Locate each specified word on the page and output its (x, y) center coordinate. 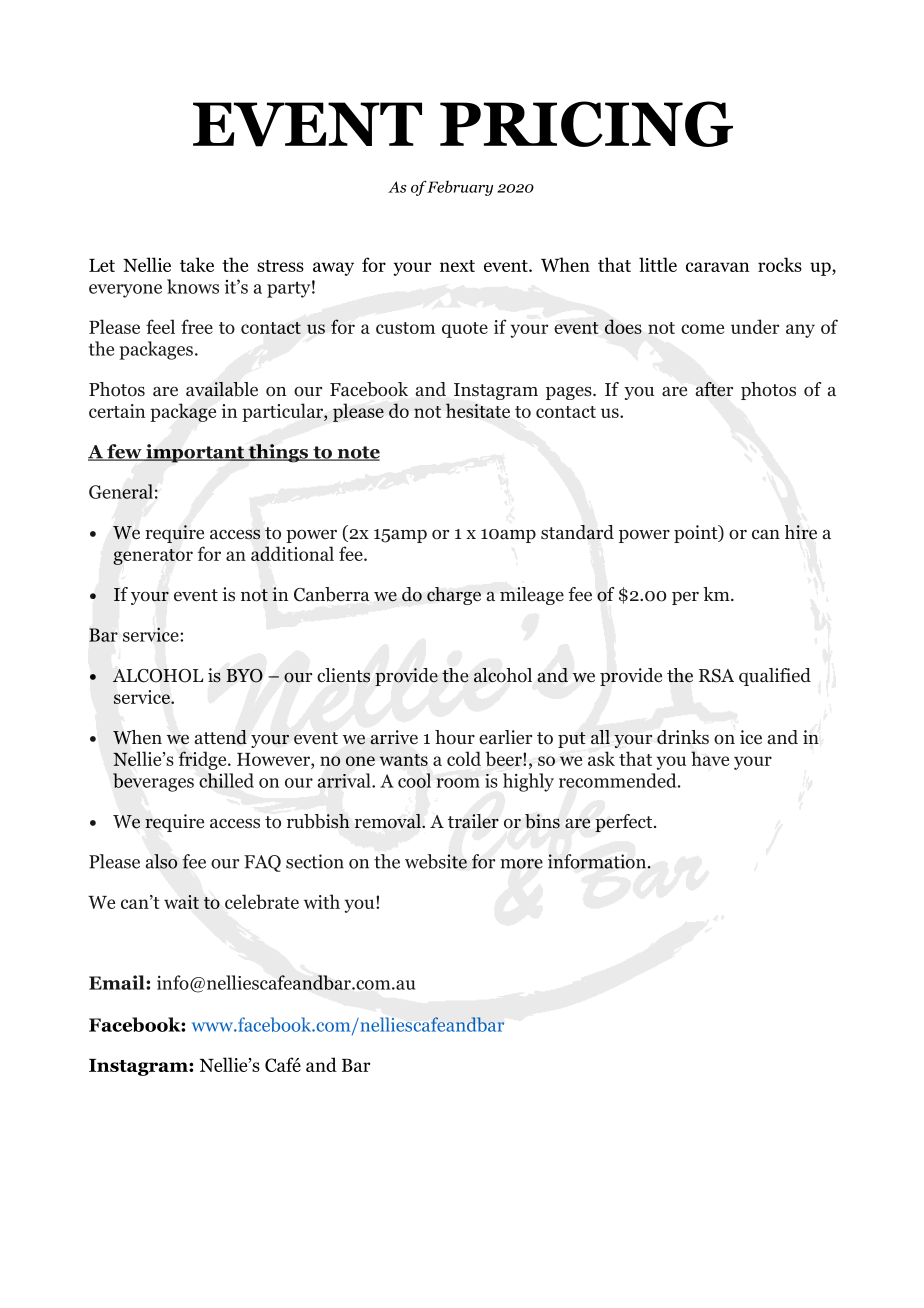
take (197, 264)
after (714, 389)
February (459, 188)
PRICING (586, 124)
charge (454, 596)
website (436, 861)
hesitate (478, 410)
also (161, 861)
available (222, 389)
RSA (716, 676)
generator (153, 557)
